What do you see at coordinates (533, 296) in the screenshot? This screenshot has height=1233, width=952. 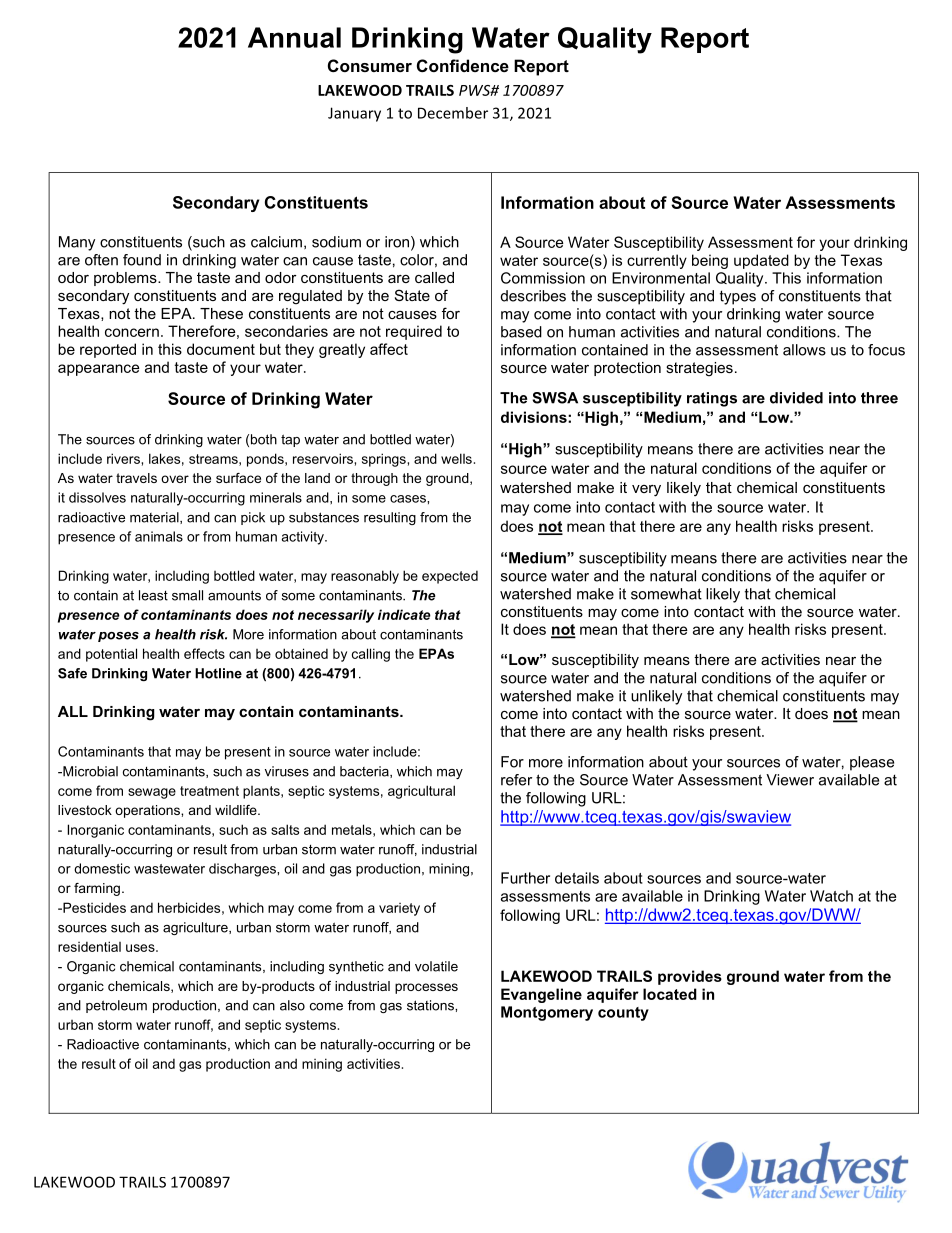 I see `describes` at bounding box center [533, 296].
